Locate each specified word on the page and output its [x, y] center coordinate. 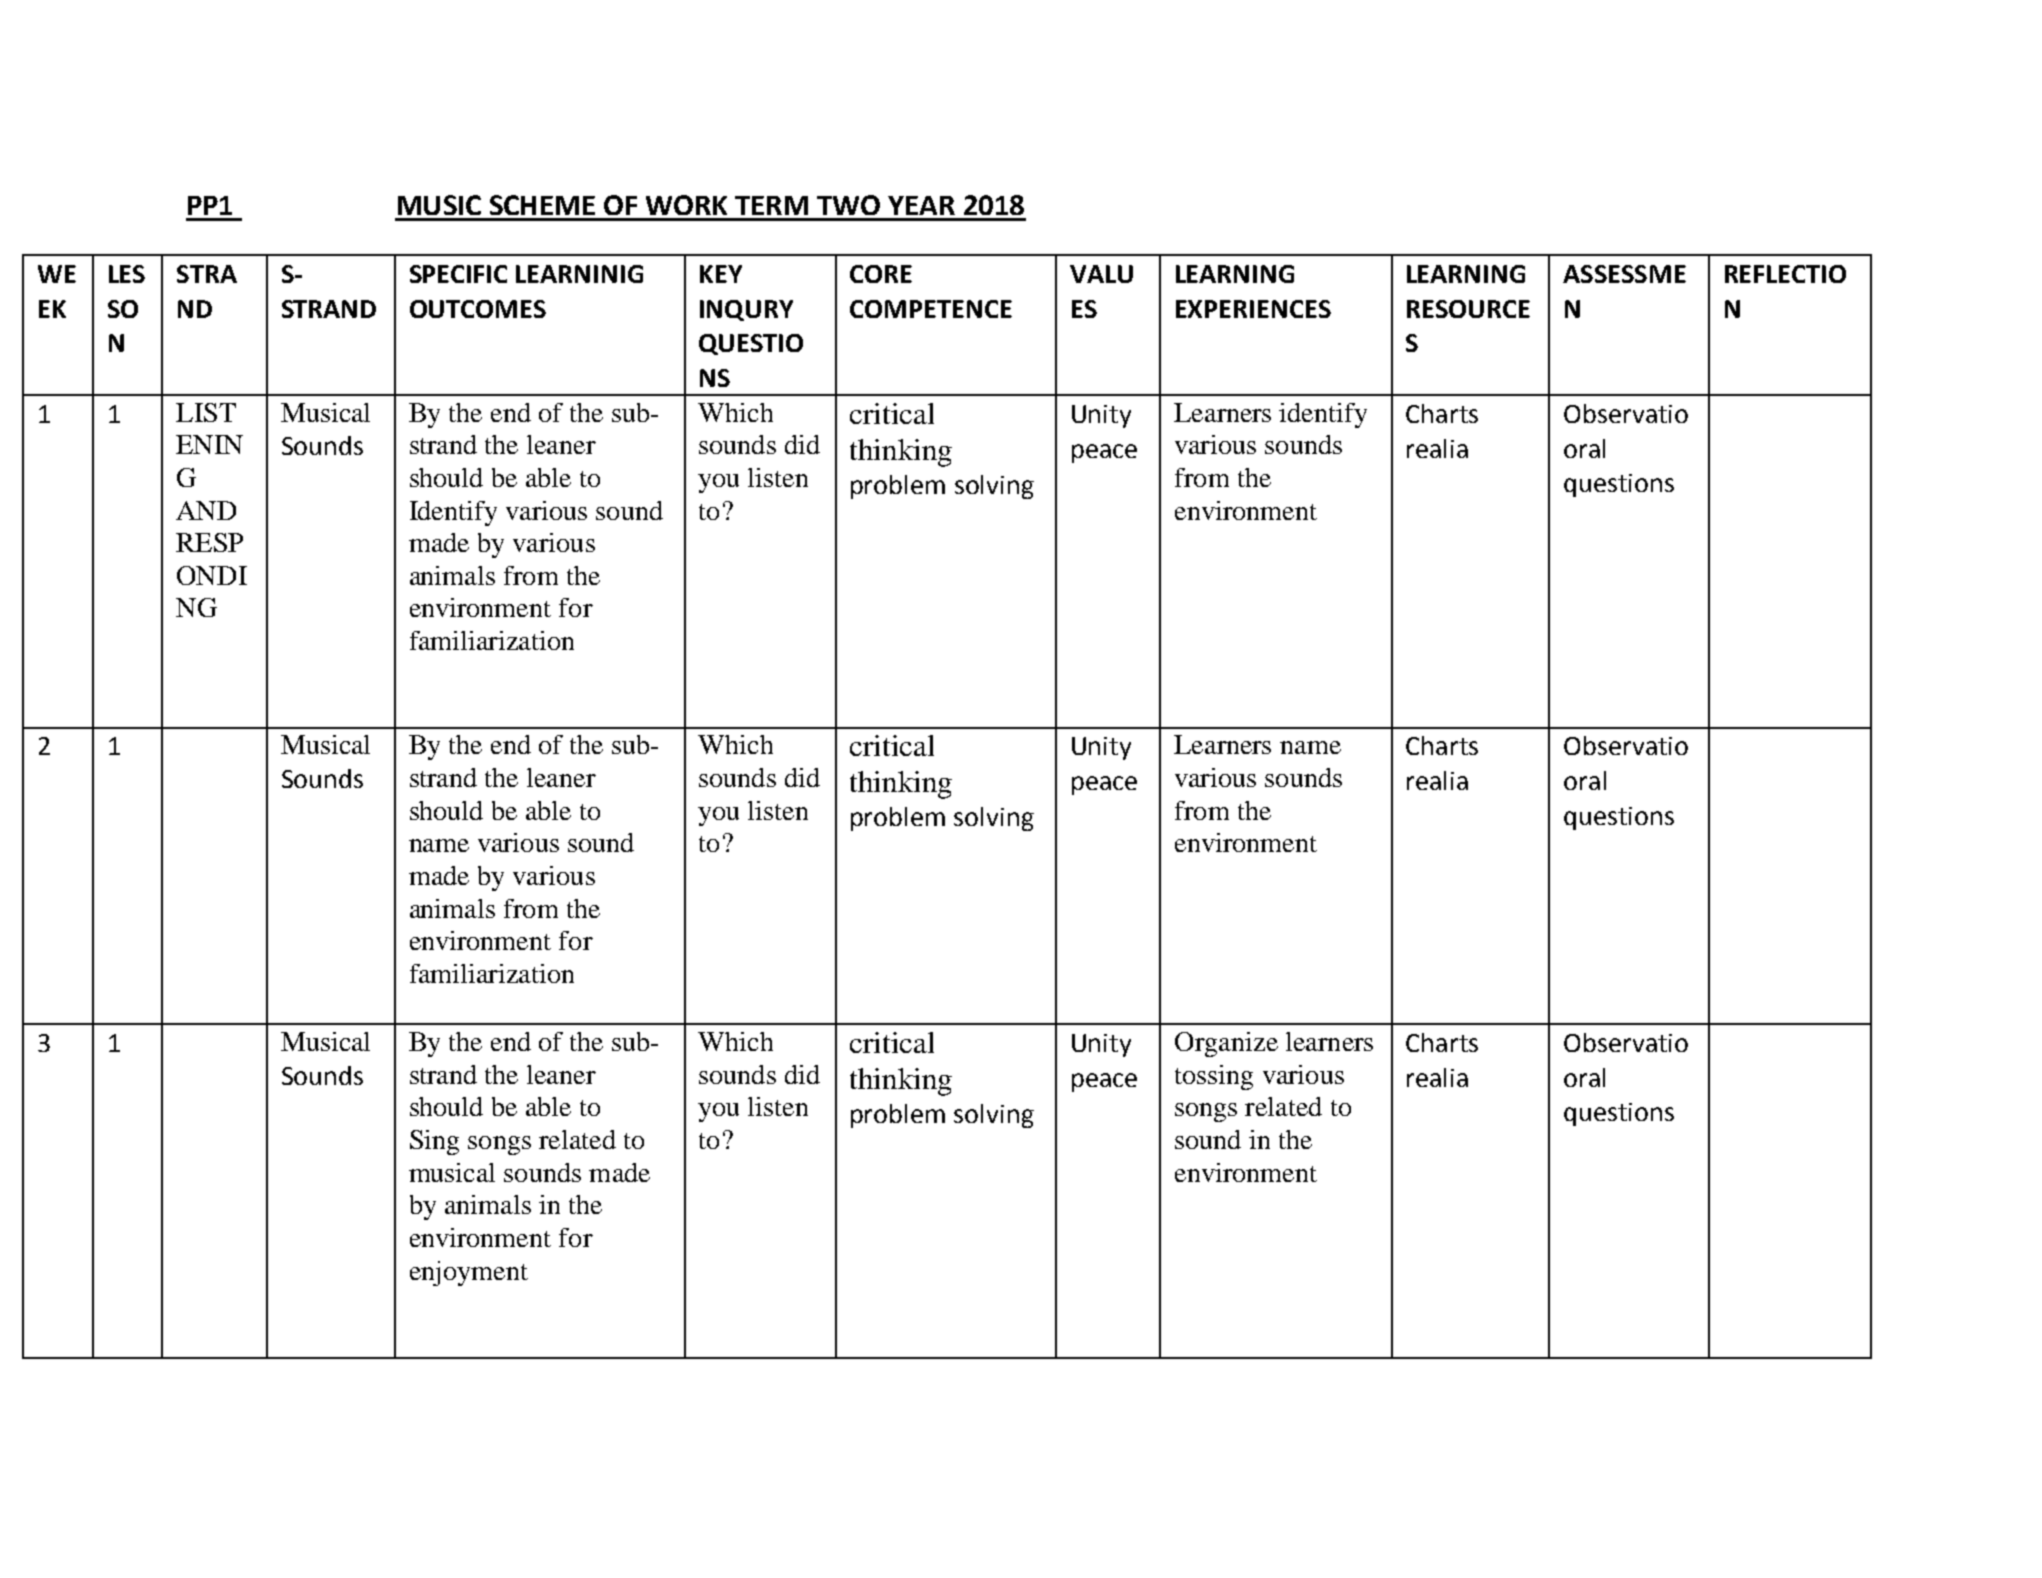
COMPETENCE [931, 309]
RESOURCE [1468, 309]
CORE [881, 274]
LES [127, 274]
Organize [1226, 1044]
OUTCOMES [478, 309]
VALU [1101, 274]
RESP [209, 542]
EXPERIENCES [1253, 309]
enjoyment [469, 1273]
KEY [721, 274]
